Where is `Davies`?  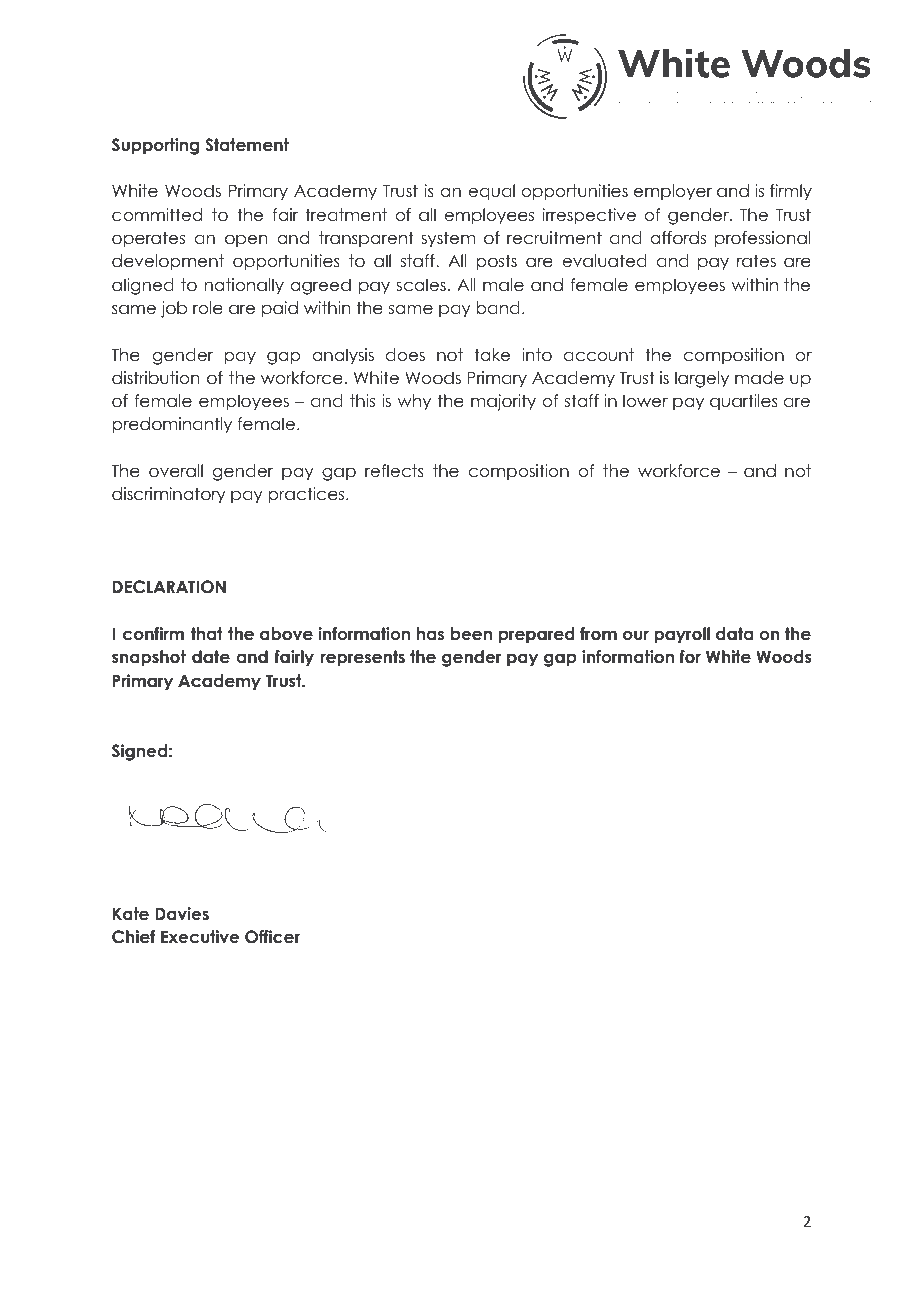
Davies is located at coordinates (182, 914).
